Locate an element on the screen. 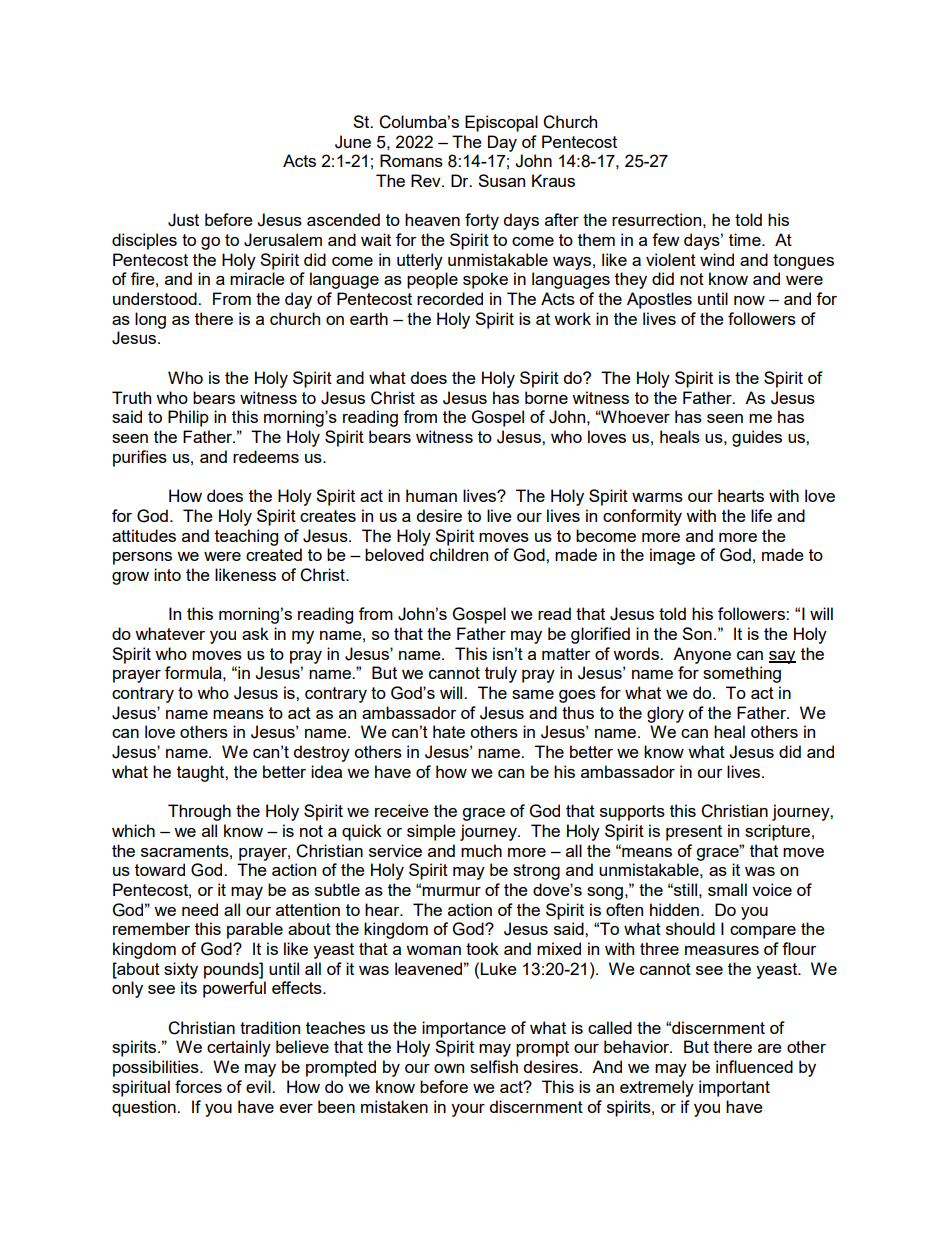  human is located at coordinates (431, 495).
